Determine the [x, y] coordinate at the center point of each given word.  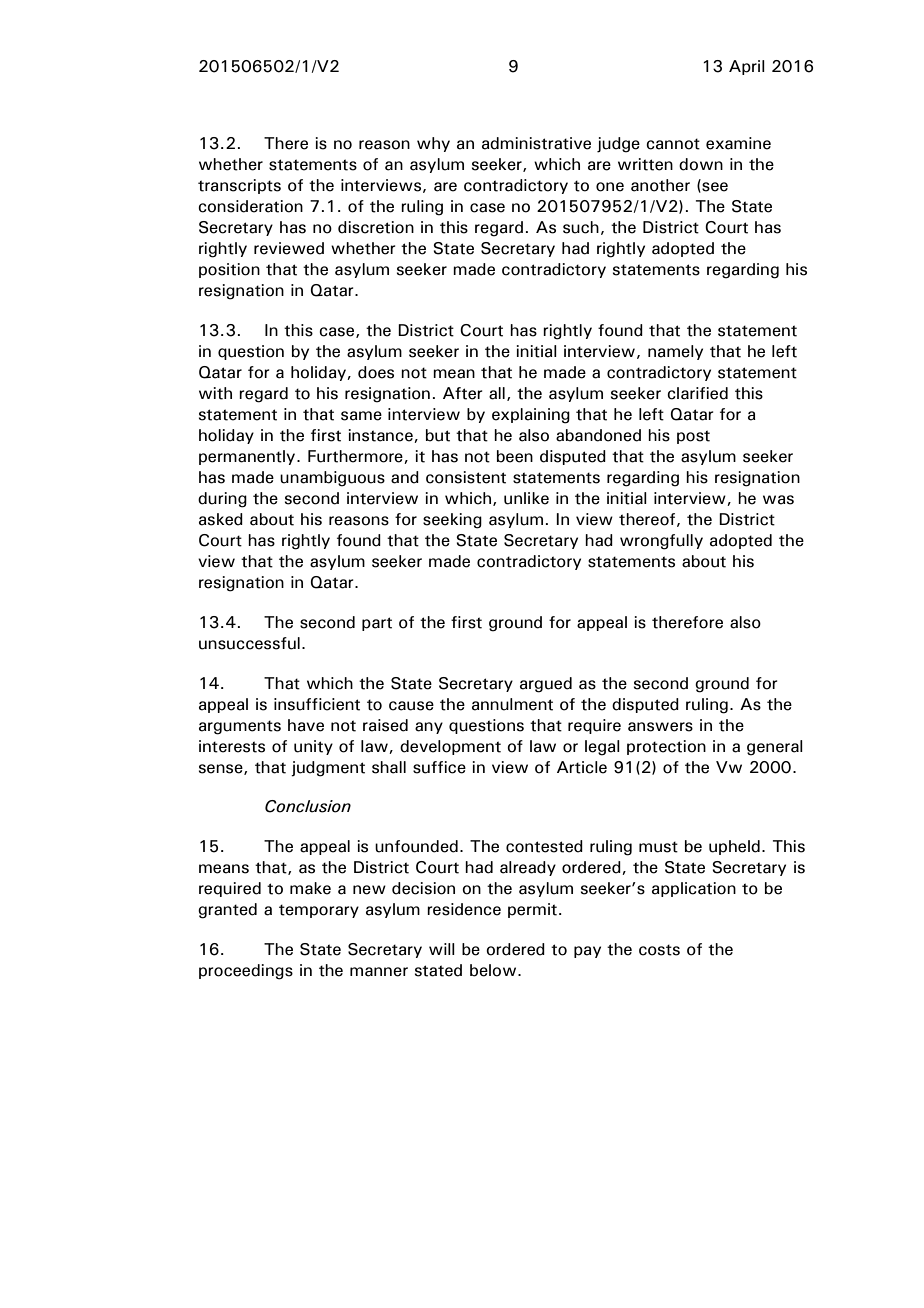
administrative [536, 143]
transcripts [239, 186]
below [494, 970]
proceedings [246, 972]
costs [659, 950]
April [747, 67]
